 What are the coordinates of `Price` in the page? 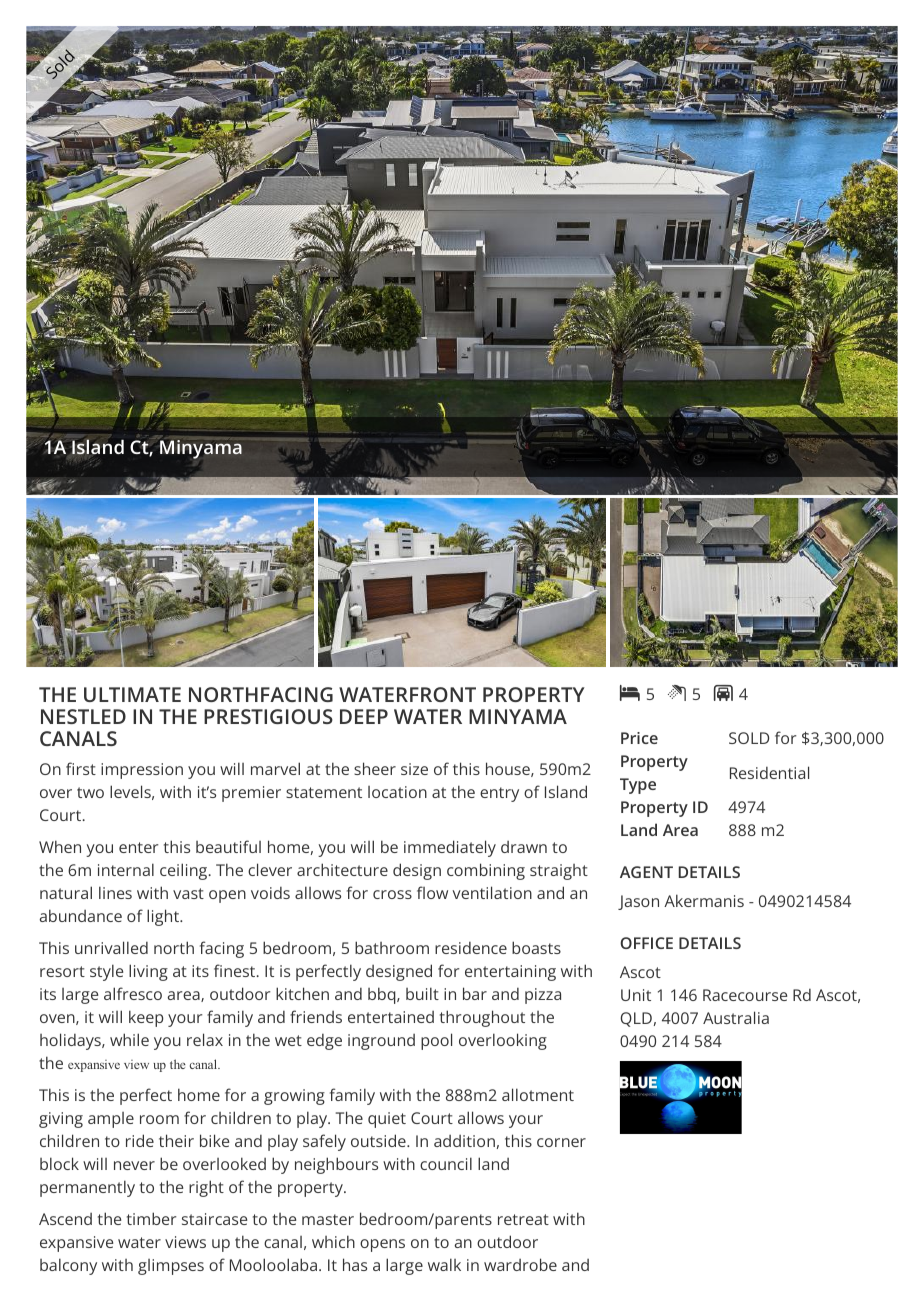 It's located at (639, 738).
